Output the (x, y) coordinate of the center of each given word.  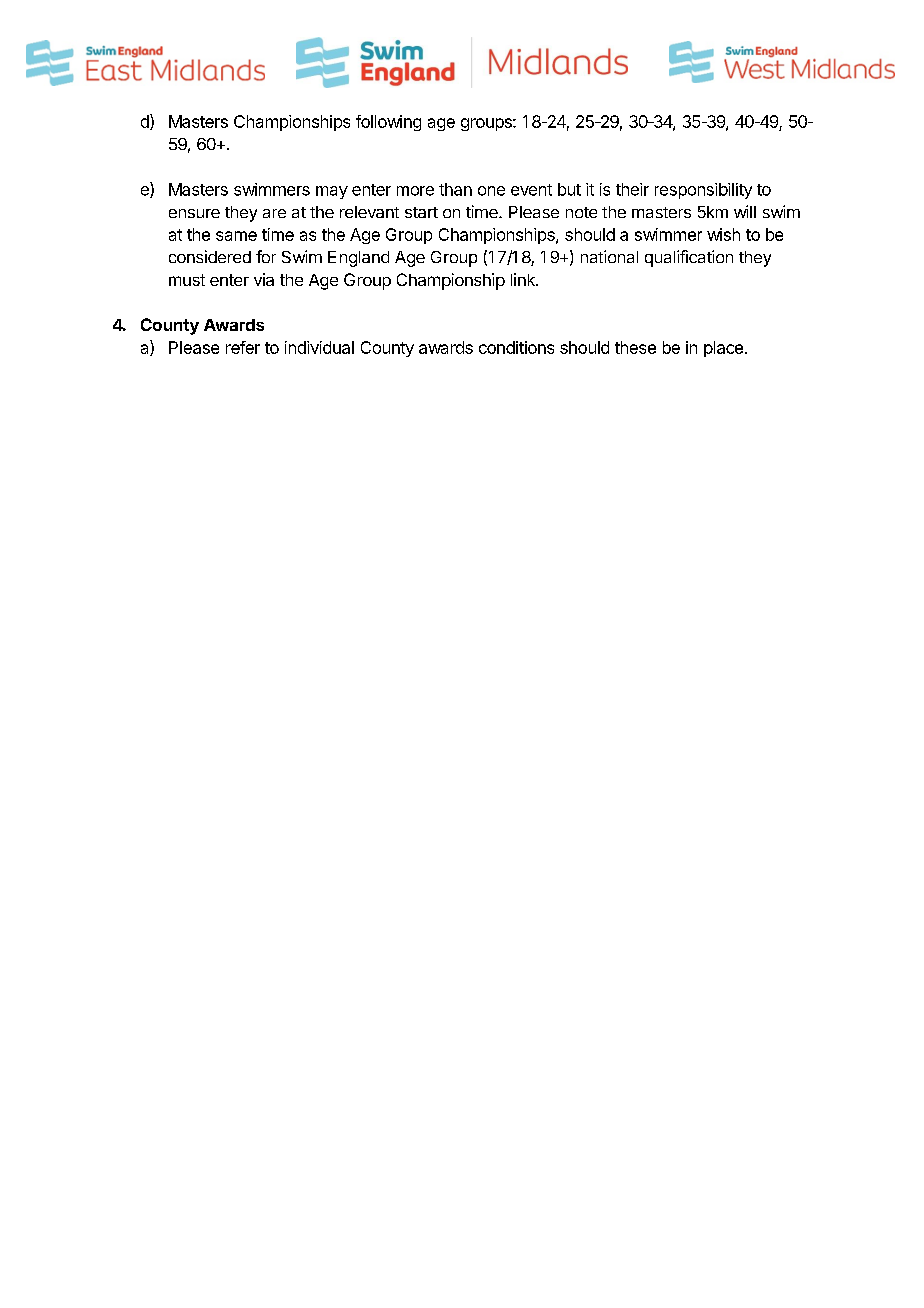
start (421, 212)
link (524, 279)
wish (723, 234)
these (635, 347)
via (264, 279)
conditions (516, 347)
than (455, 189)
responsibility (703, 191)
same (236, 236)
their (632, 189)
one (491, 191)
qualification (689, 258)
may (332, 192)
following (388, 123)
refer (243, 347)
